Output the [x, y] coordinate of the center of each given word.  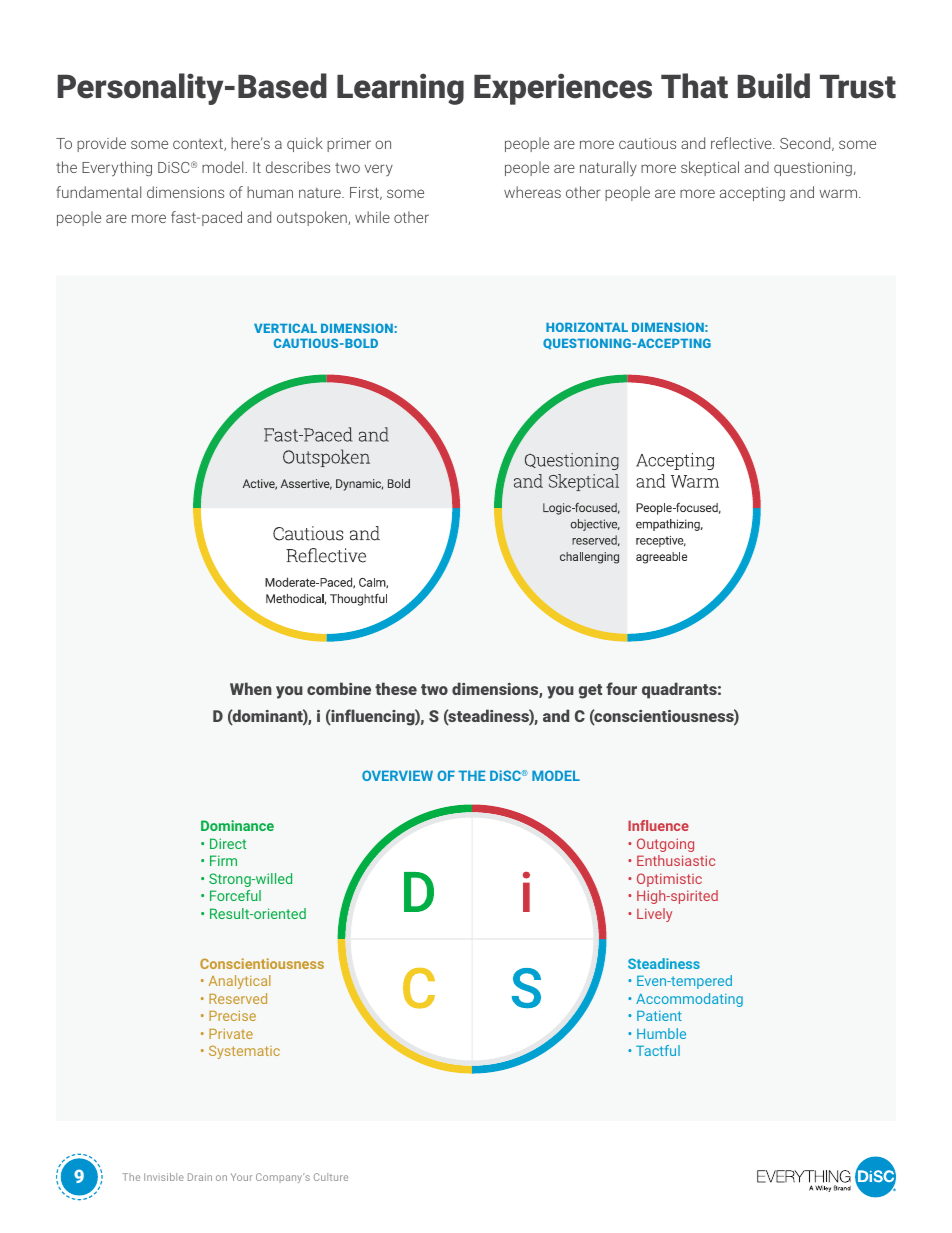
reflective [742, 143]
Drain [200, 1177]
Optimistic [669, 880]
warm [838, 193]
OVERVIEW [397, 775]
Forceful [235, 895]
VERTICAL [285, 328]
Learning [400, 89]
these [396, 688]
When [251, 688]
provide [101, 144]
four [621, 688]
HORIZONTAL [587, 327]
